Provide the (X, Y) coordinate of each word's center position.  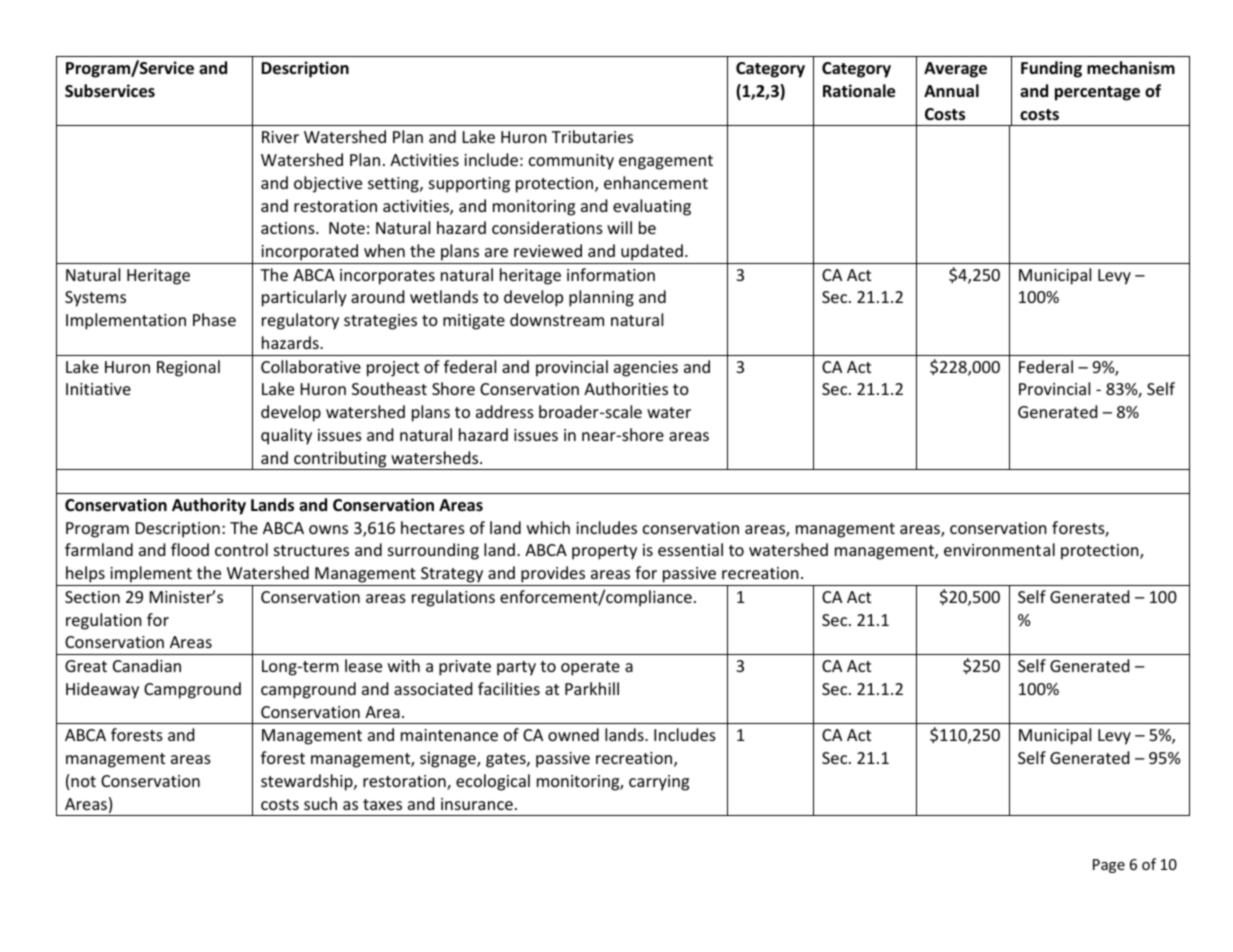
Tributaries (592, 136)
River (280, 137)
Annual (951, 90)
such (320, 803)
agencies (646, 369)
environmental (999, 549)
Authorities (626, 388)
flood (190, 549)
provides (553, 576)
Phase (214, 319)
